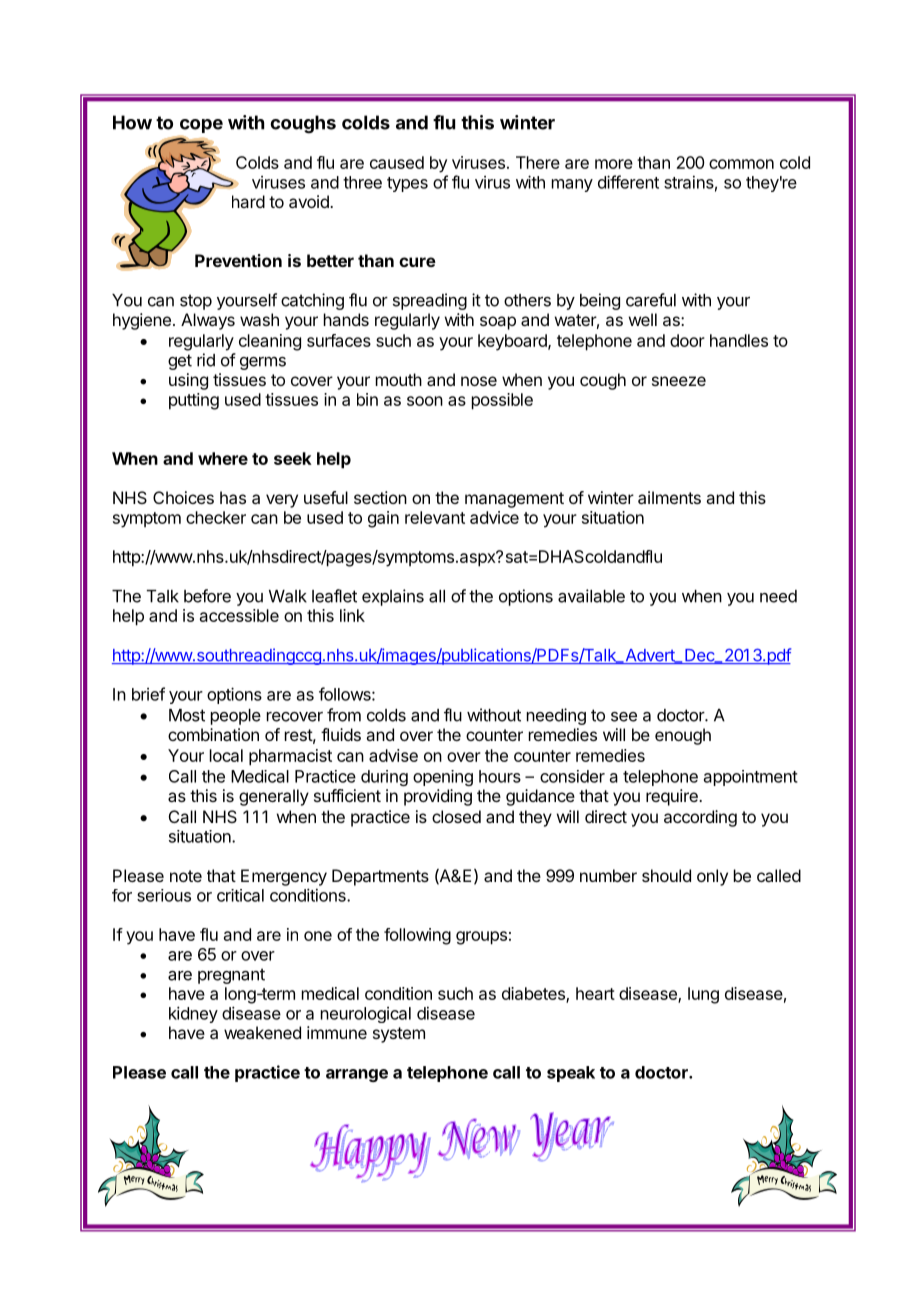  Describe the element at coordinates (669, 497) in the page. I see `ailments` at that location.
